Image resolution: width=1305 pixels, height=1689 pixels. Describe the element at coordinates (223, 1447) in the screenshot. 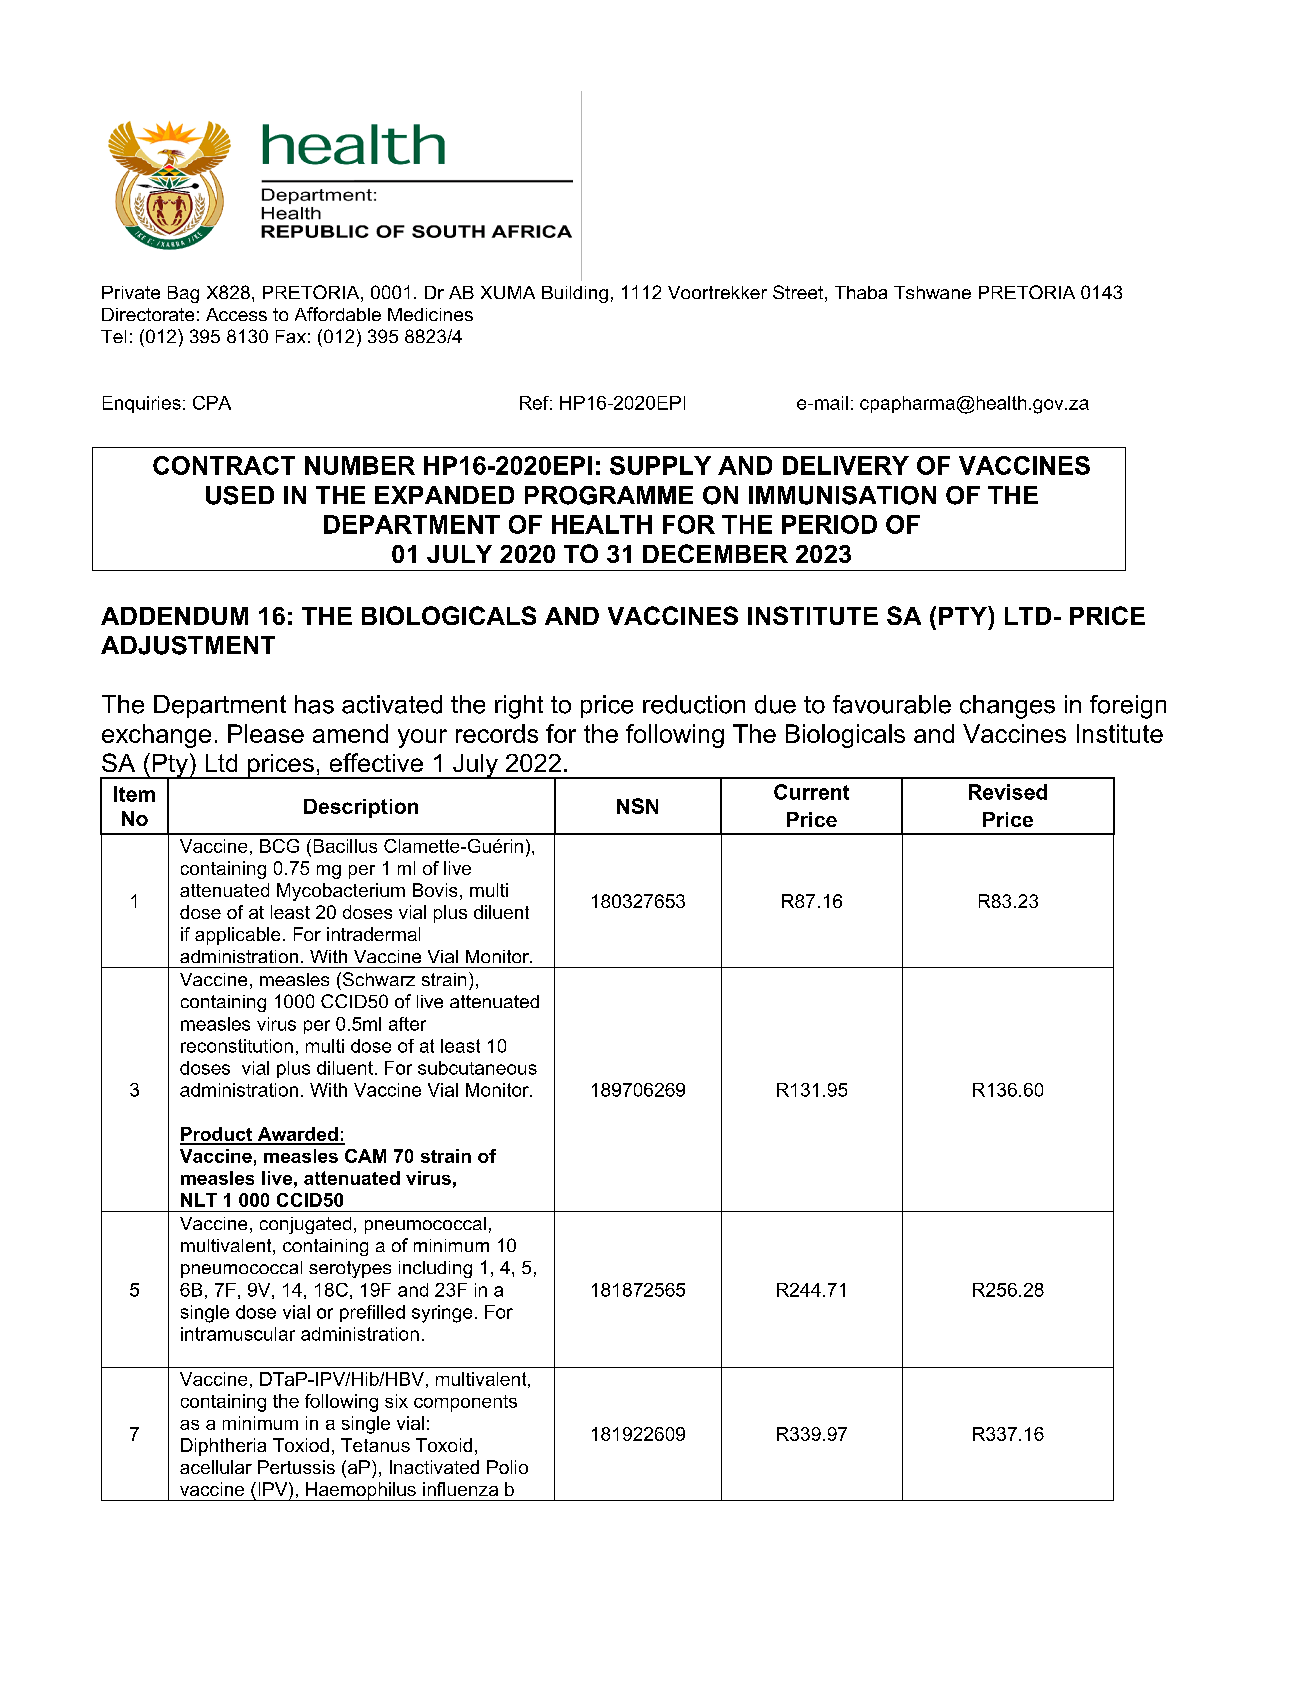

I see `Diphtheria` at that location.
